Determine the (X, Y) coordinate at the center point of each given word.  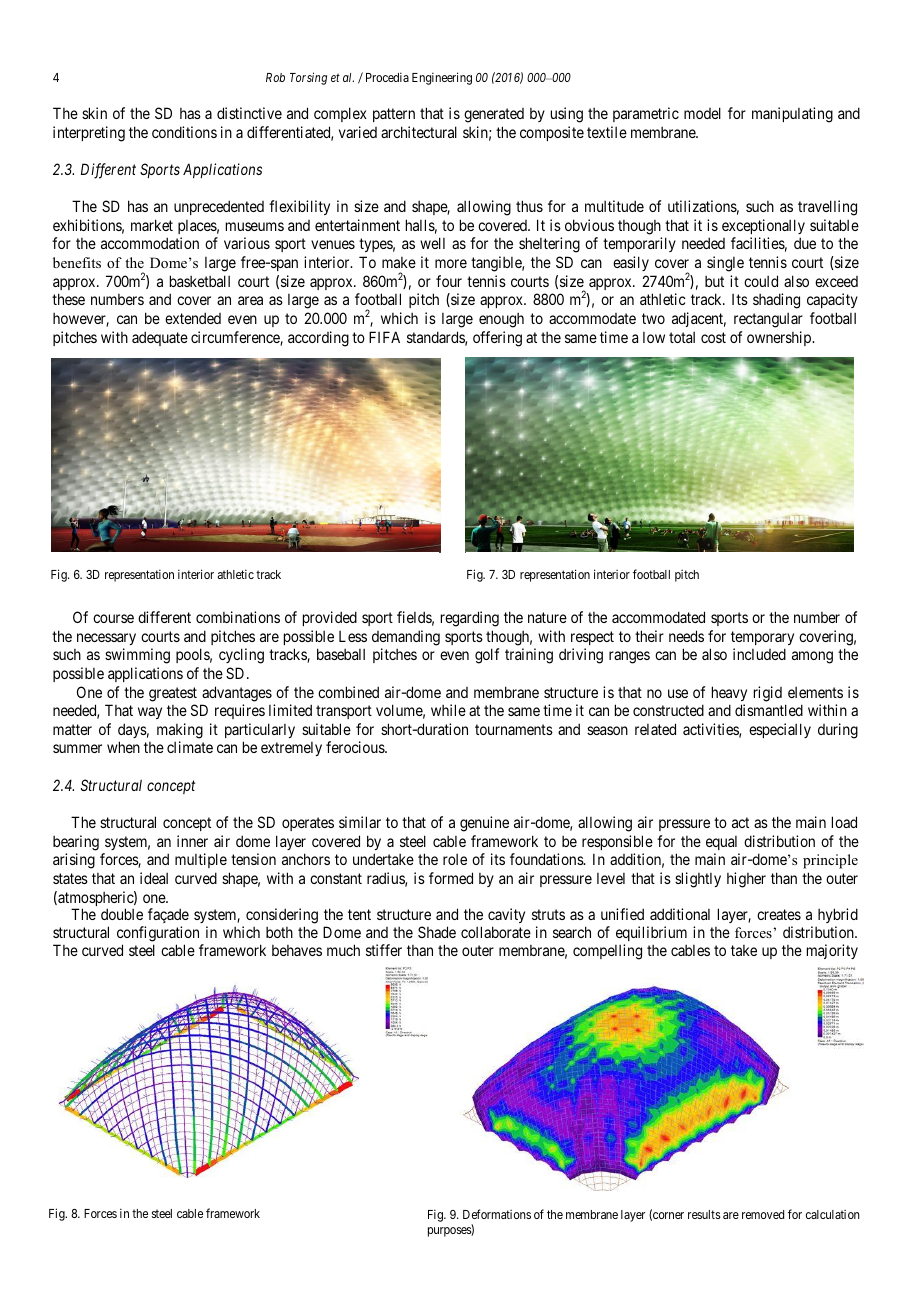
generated (494, 115)
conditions (184, 132)
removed (763, 1214)
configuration (159, 935)
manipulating (792, 115)
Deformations (497, 1214)
